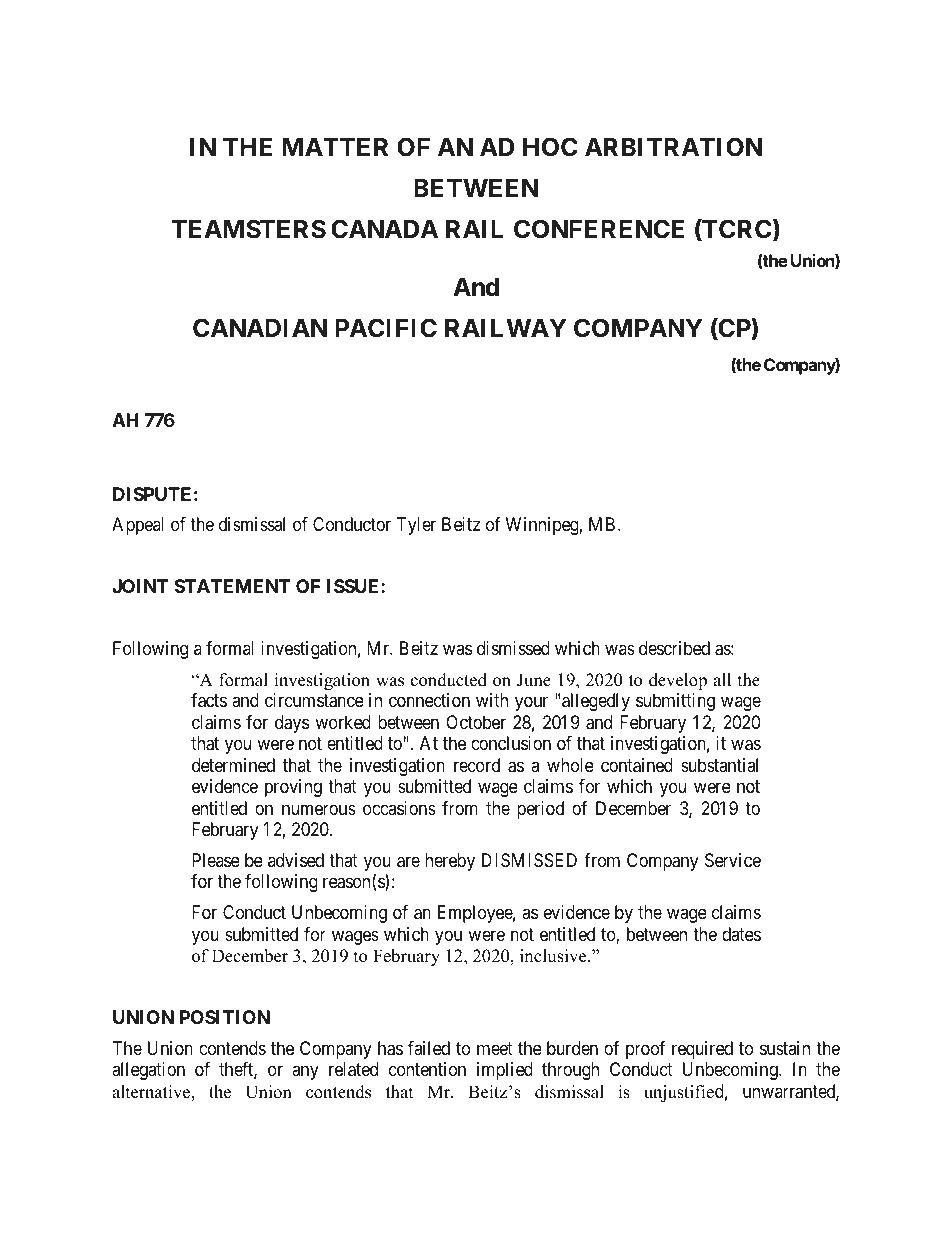 Image resolution: width=952 pixels, height=1233 pixels. I want to click on HOC, so click(550, 147).
